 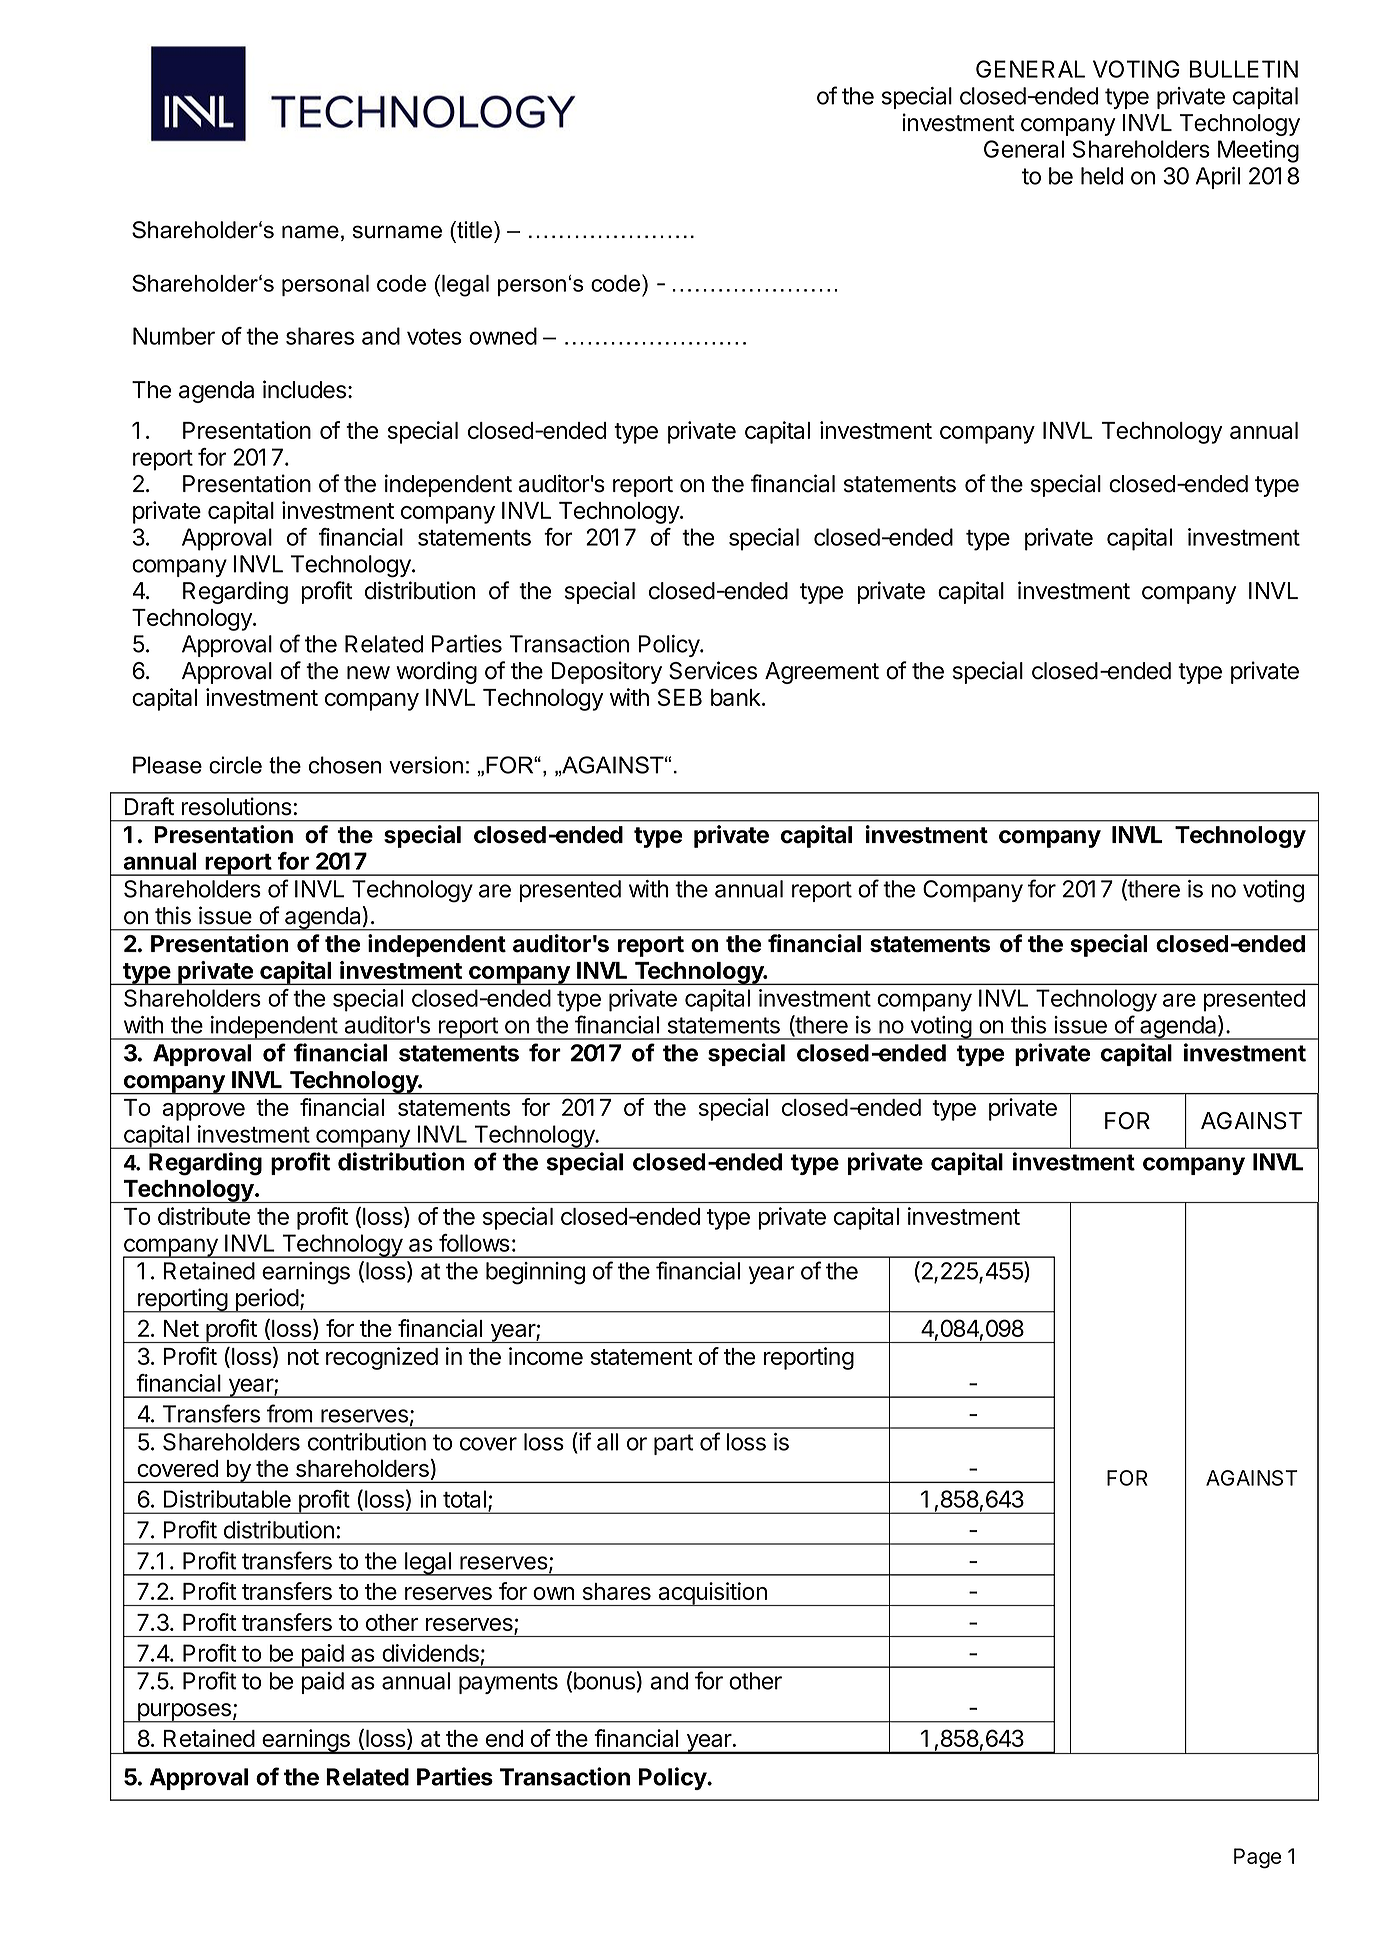 What do you see at coordinates (508, 1683) in the screenshot?
I see `payments` at bounding box center [508, 1683].
